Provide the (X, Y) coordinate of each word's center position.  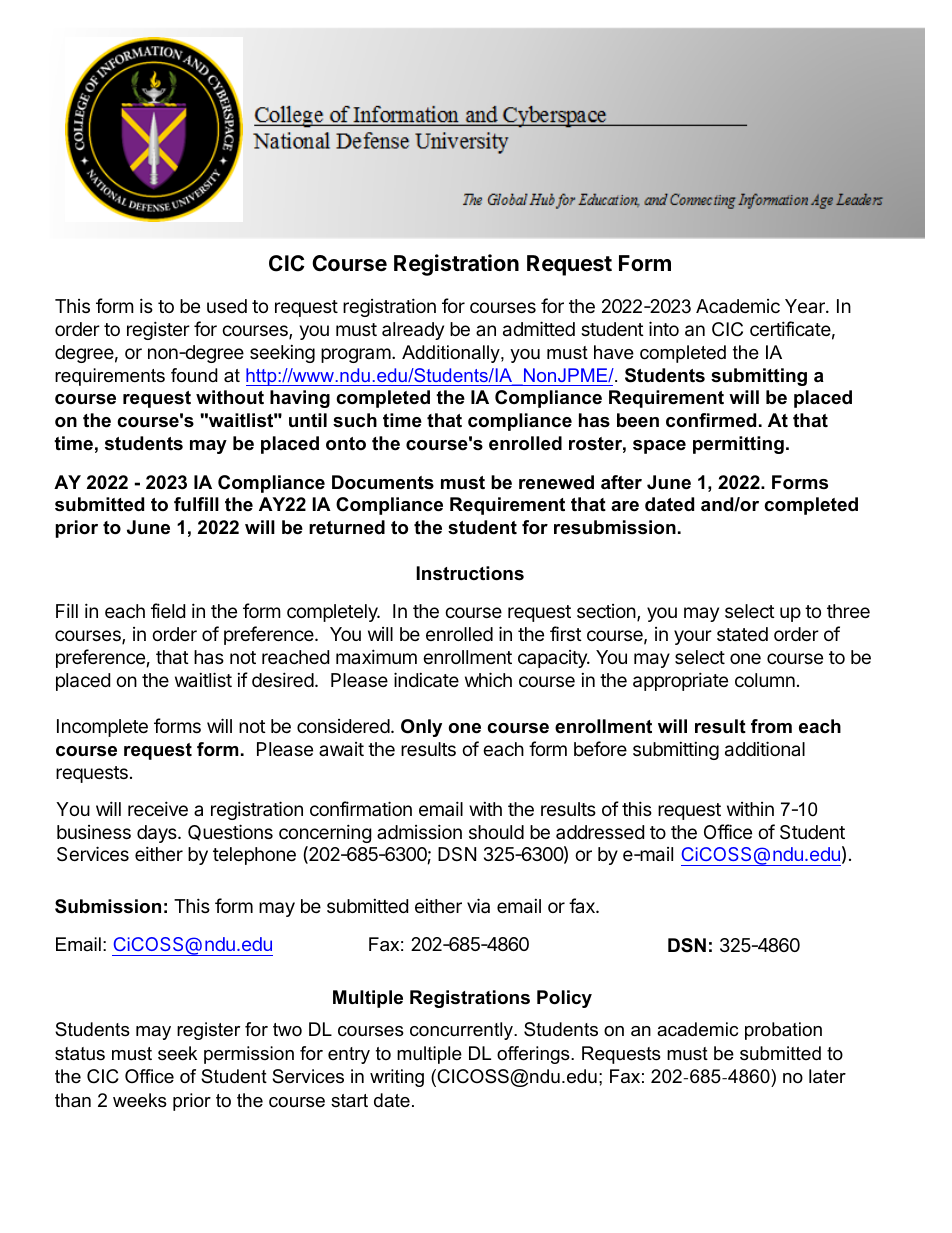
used (227, 306)
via (478, 905)
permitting (738, 445)
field (168, 610)
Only (421, 728)
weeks (140, 1100)
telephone (254, 856)
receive (158, 808)
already (413, 331)
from (771, 726)
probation (783, 1031)
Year (806, 306)
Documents (383, 482)
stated (742, 634)
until (308, 420)
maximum (376, 656)
